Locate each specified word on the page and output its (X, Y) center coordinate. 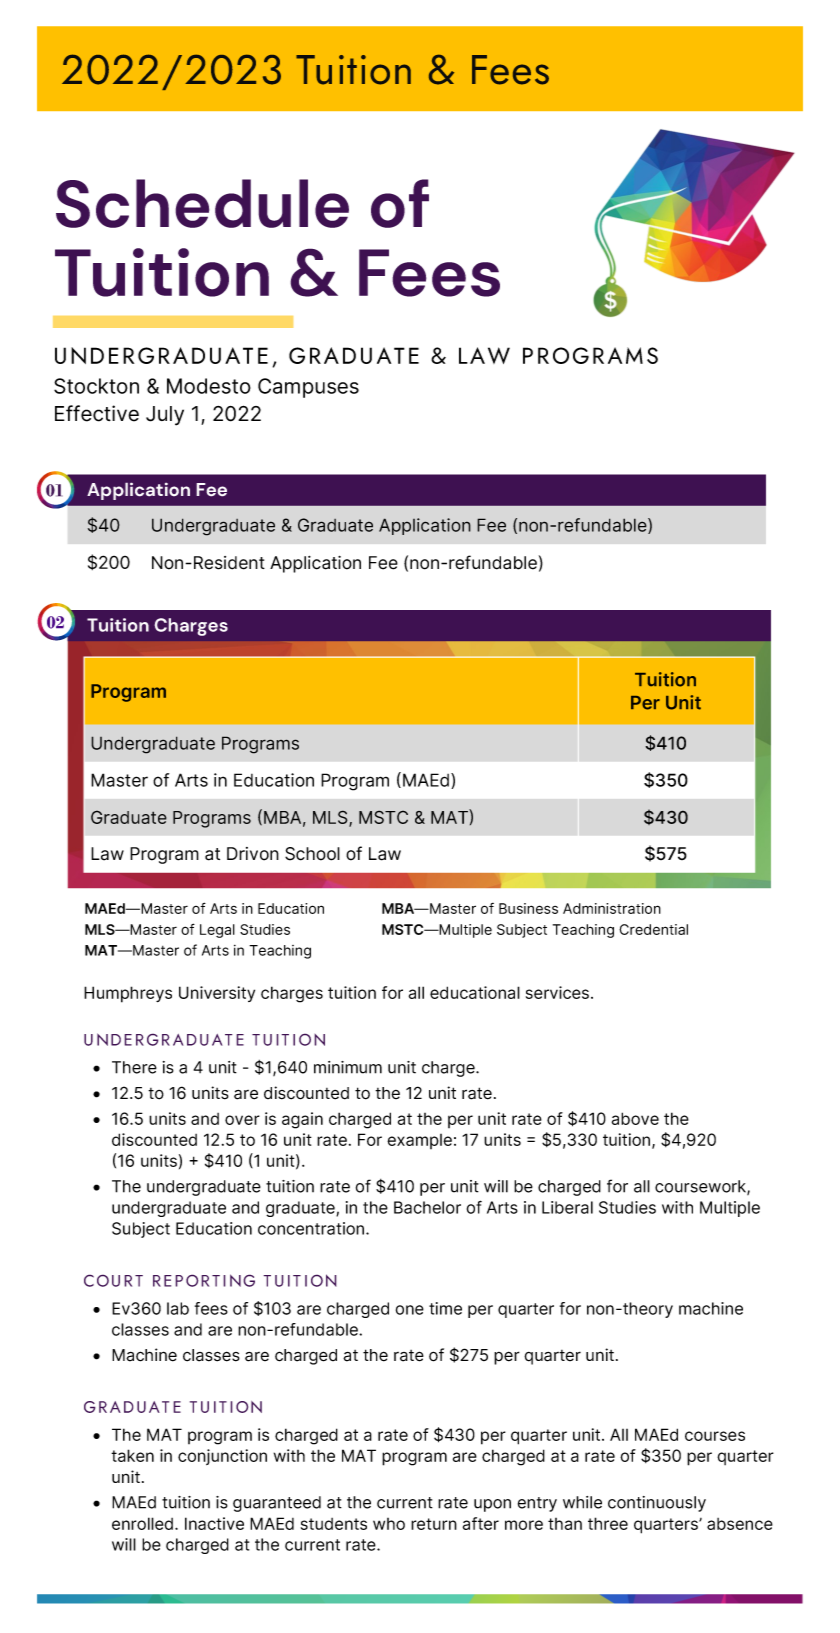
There (134, 1067)
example (419, 1141)
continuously (657, 1504)
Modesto (209, 386)
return (434, 1524)
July (165, 416)
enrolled (142, 1523)
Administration (612, 908)
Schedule (202, 203)
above (635, 1118)
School (312, 854)
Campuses (308, 388)
